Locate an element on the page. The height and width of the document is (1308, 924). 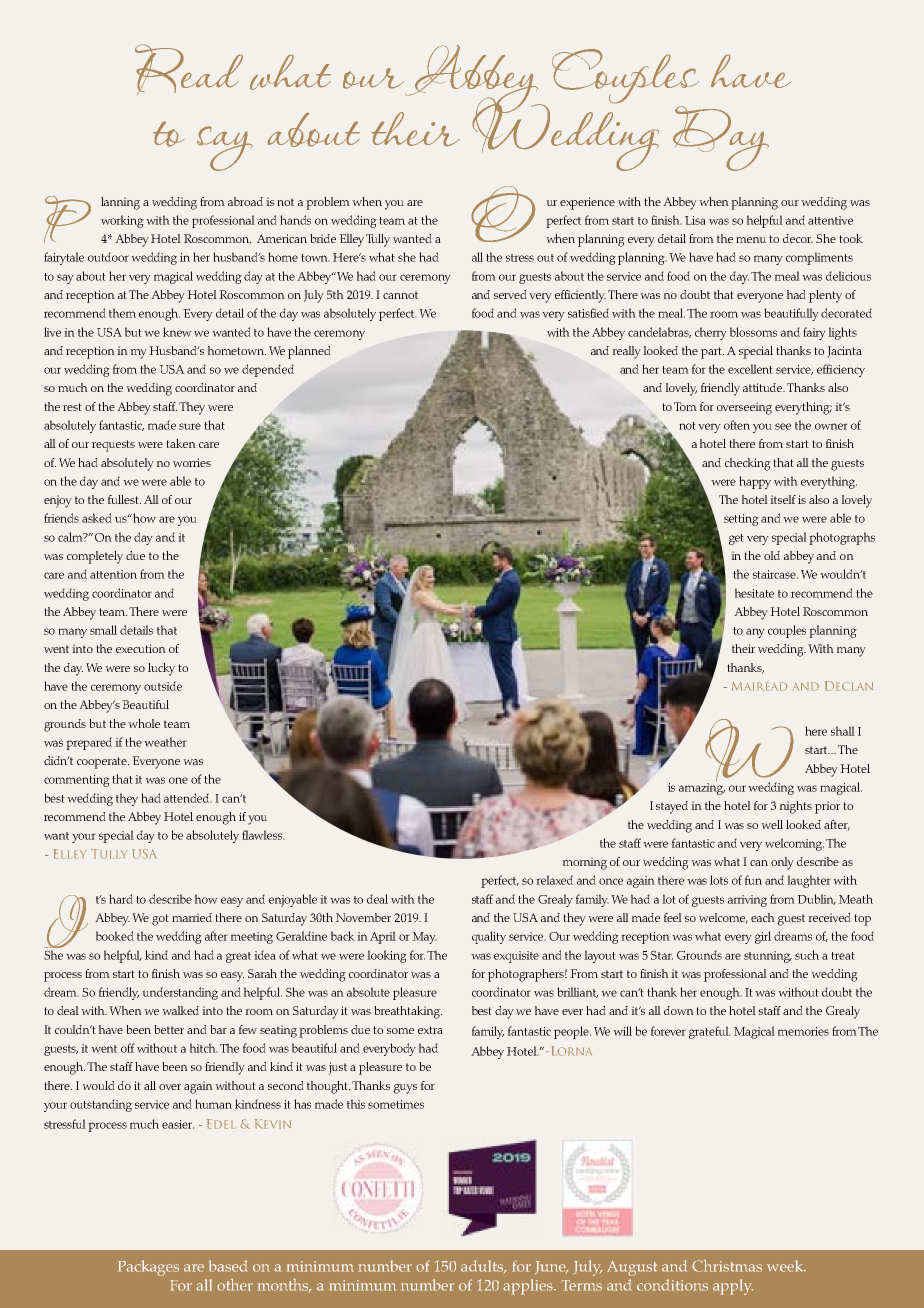
fullest is located at coordinates (124, 499).
